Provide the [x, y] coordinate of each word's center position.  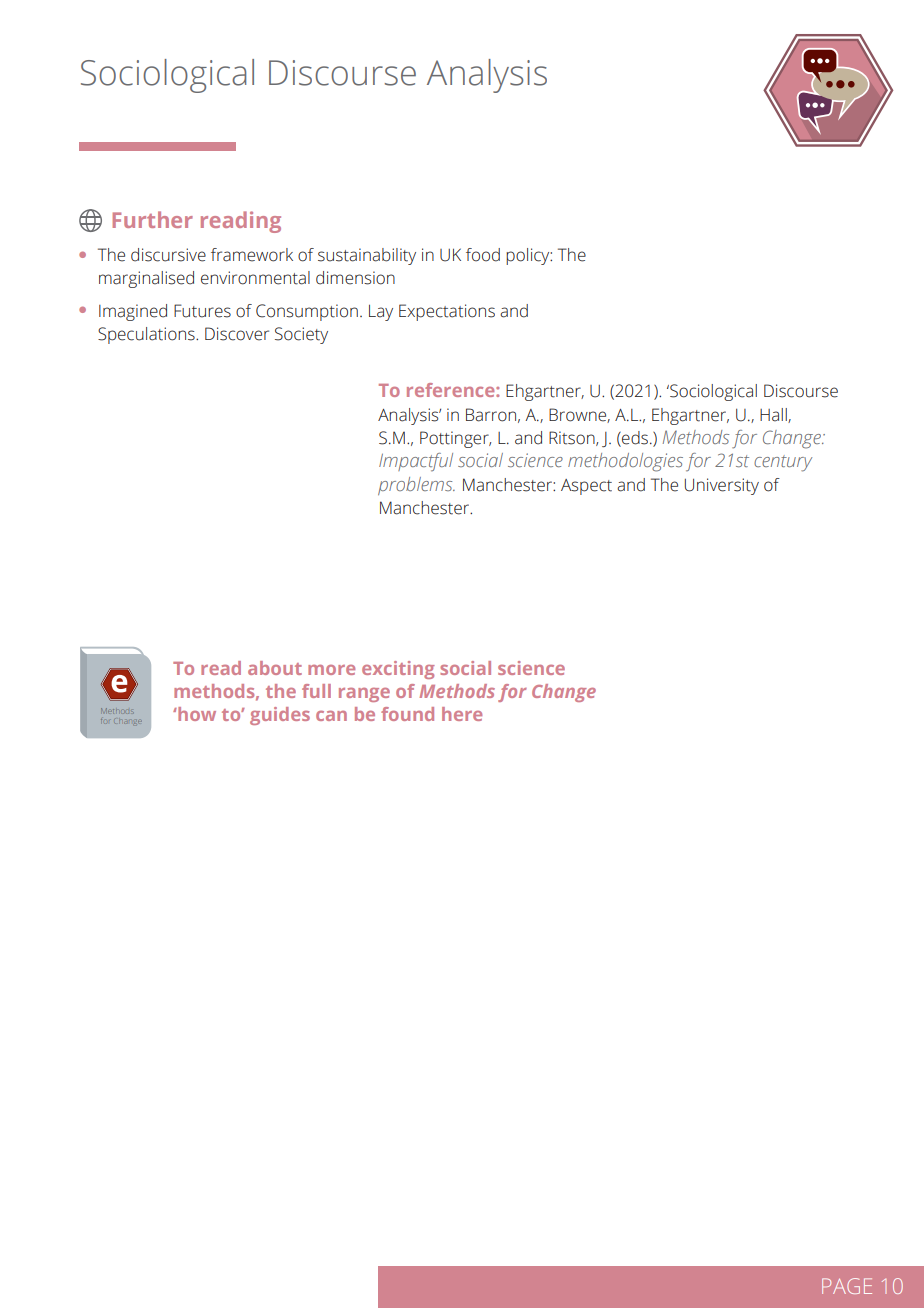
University [722, 486]
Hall [774, 415]
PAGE [847, 1286]
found [407, 714]
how [196, 714]
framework [252, 255]
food [483, 255]
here [462, 714]
